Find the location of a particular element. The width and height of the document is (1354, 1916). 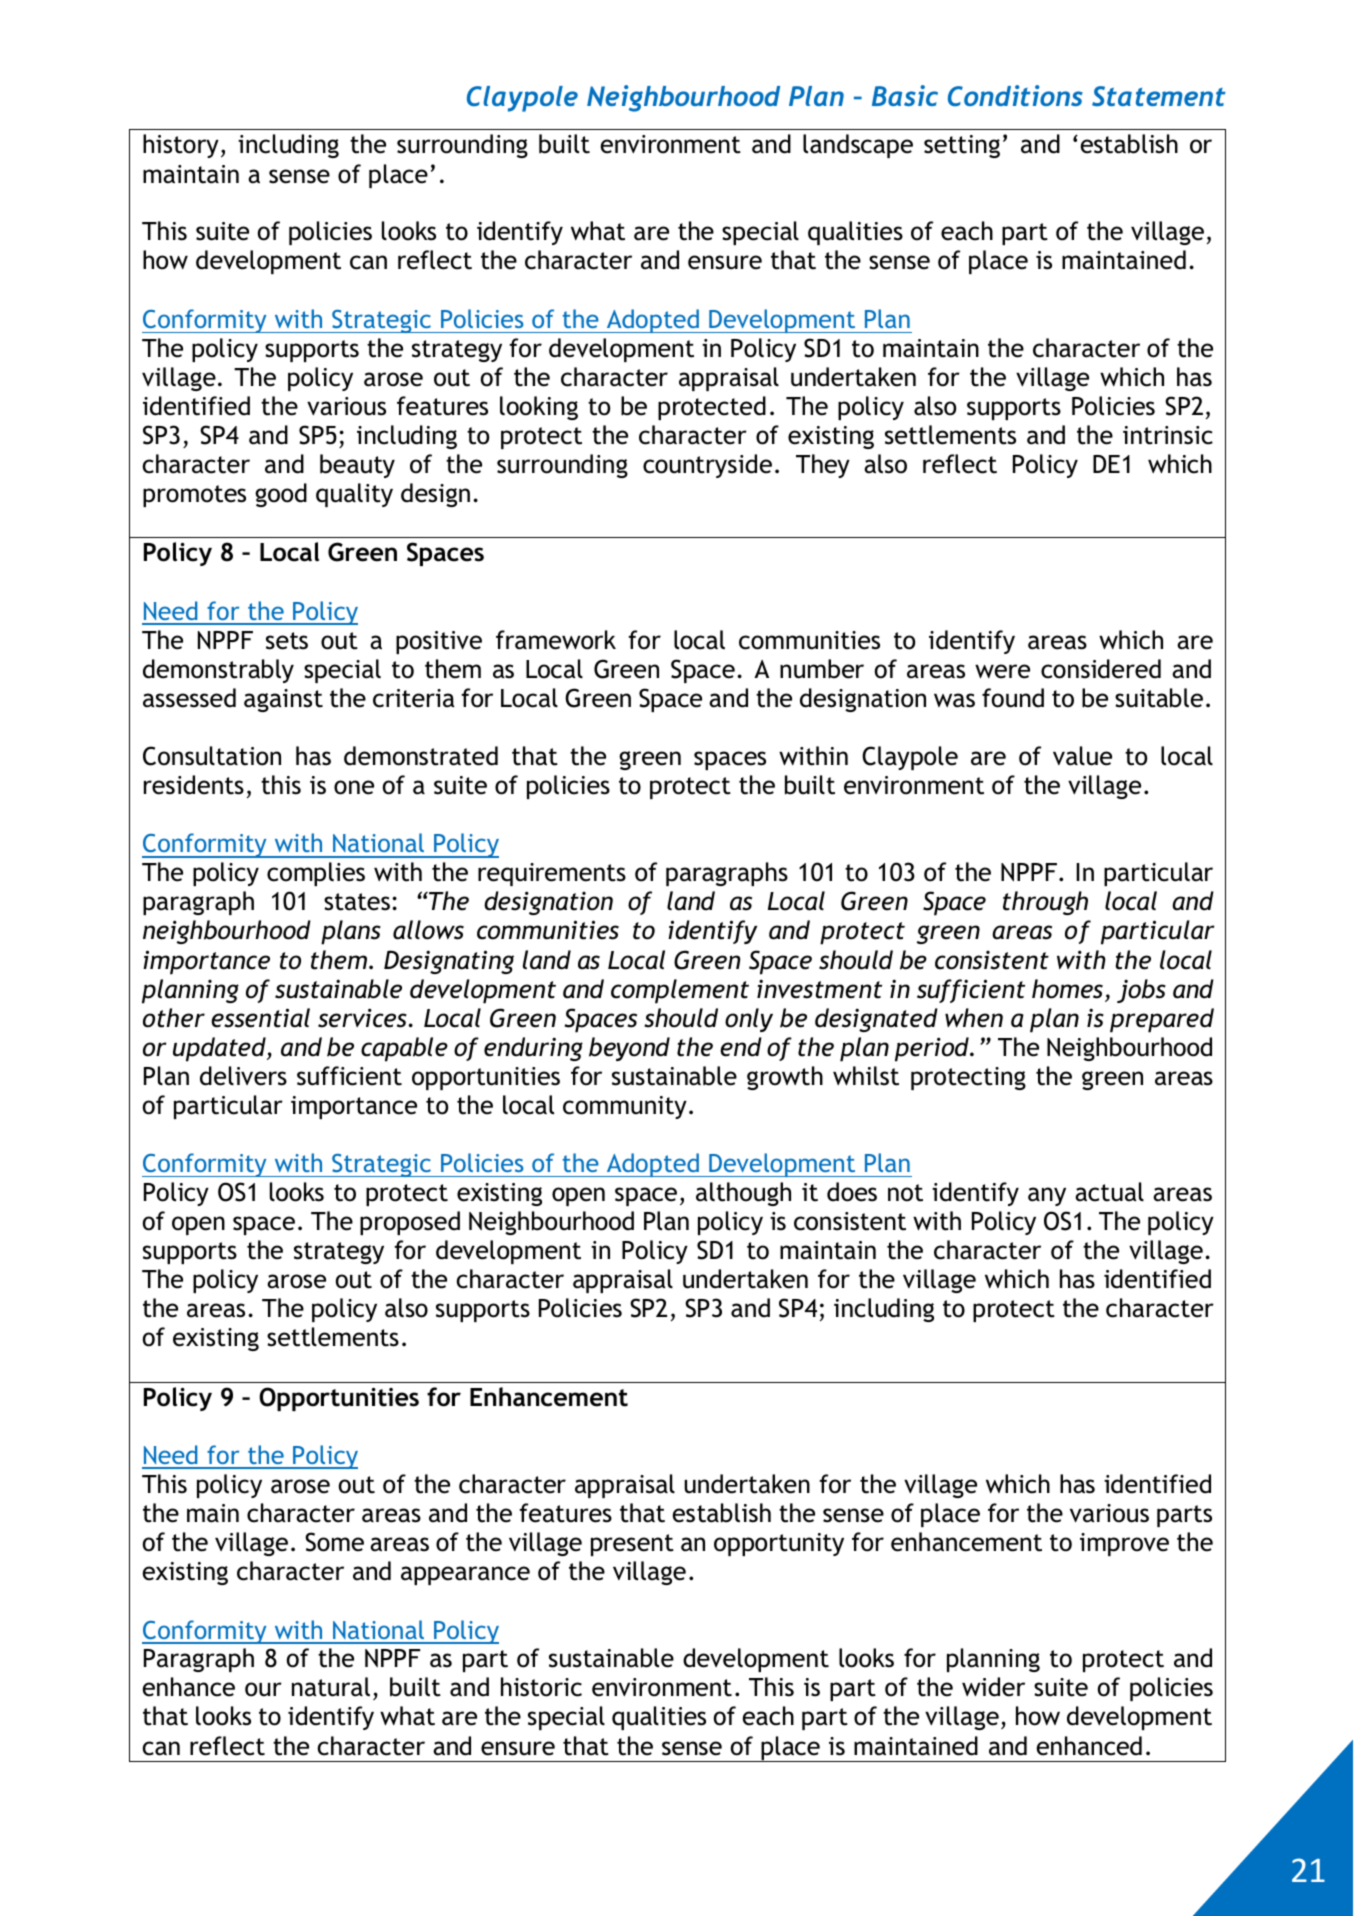

essential is located at coordinates (260, 1018).
